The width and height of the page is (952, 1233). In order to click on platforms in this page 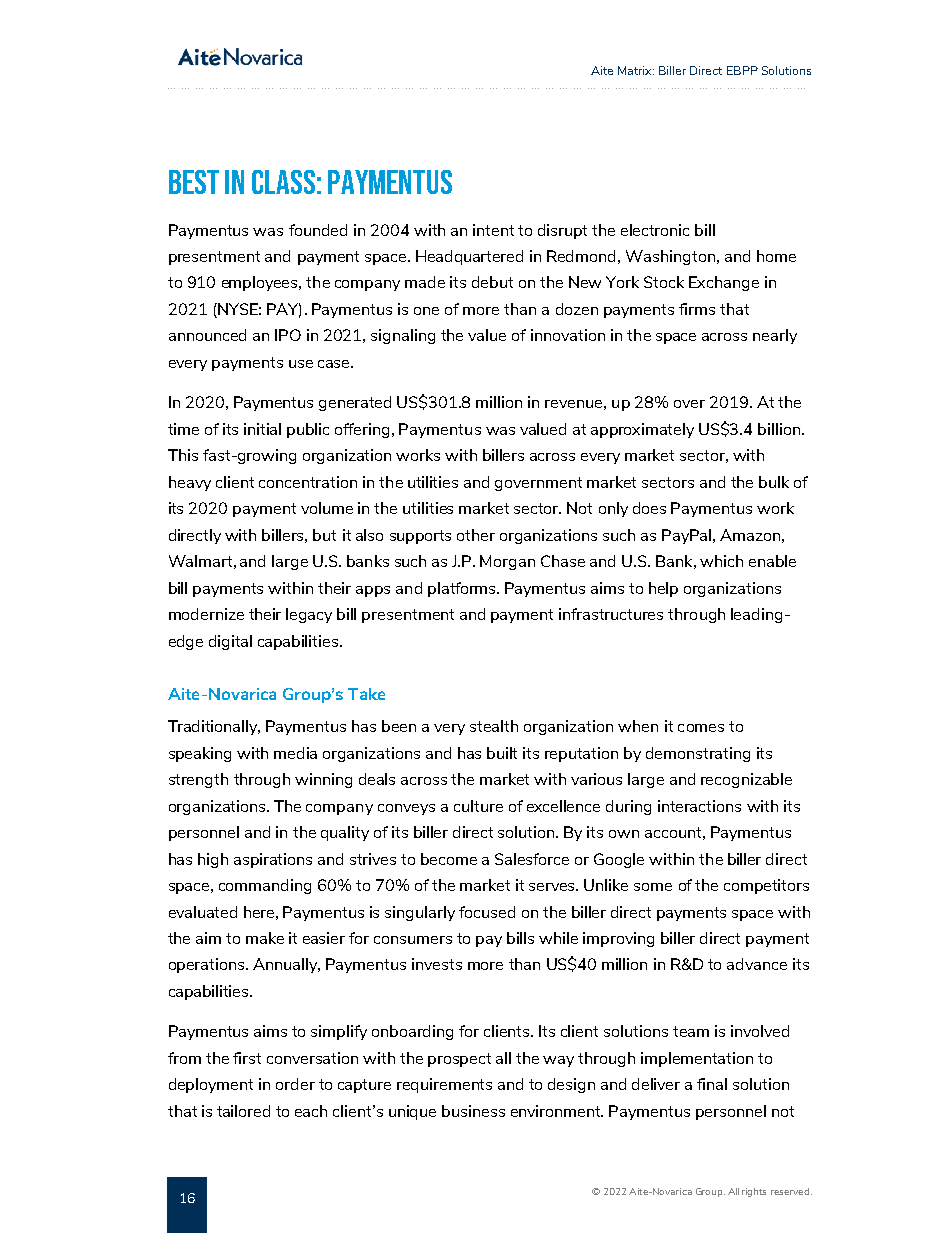, I will do `click(463, 589)`.
